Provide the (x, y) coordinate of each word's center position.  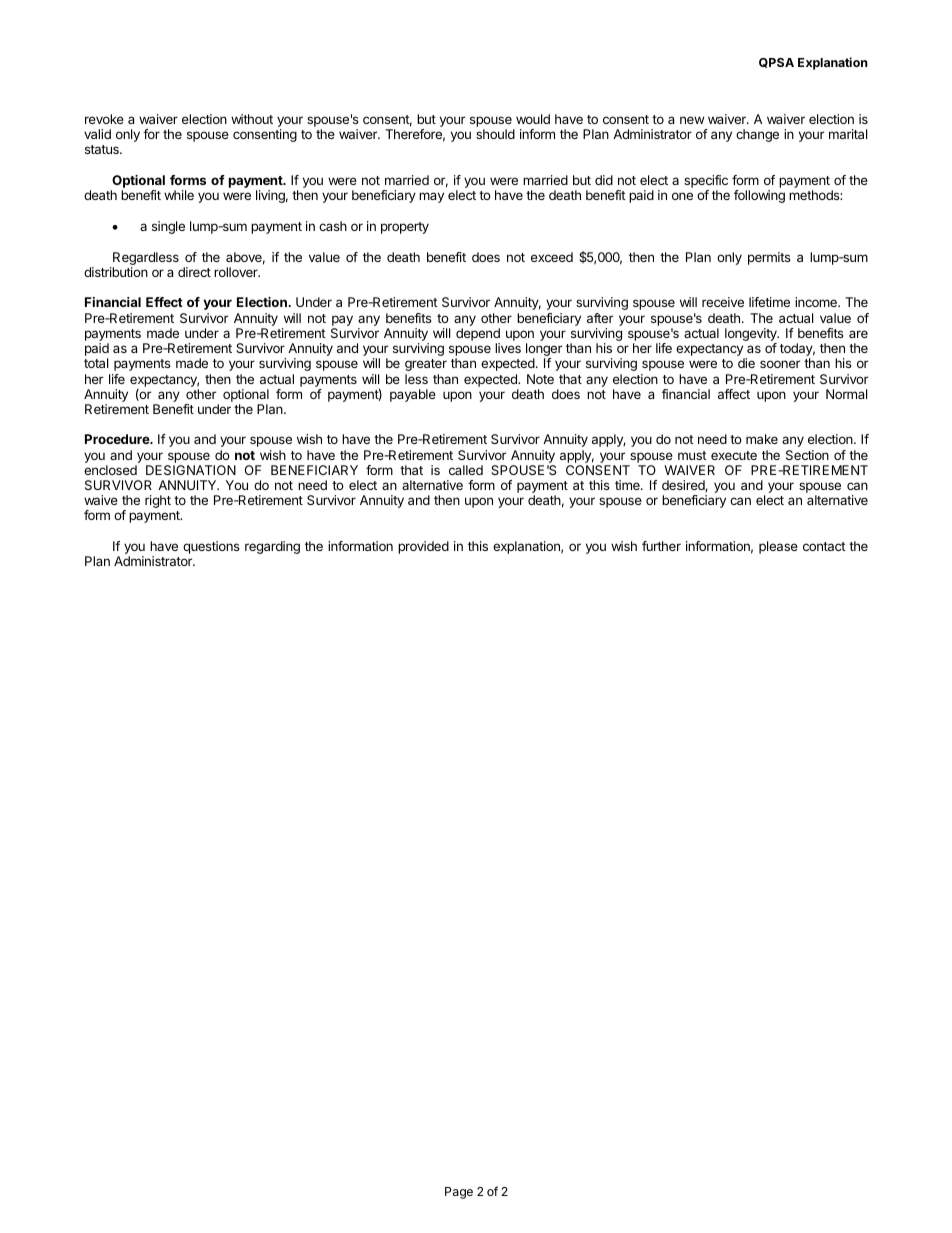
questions (211, 547)
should (495, 134)
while (179, 195)
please (778, 547)
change (757, 135)
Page (459, 1193)
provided (423, 547)
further (661, 546)
